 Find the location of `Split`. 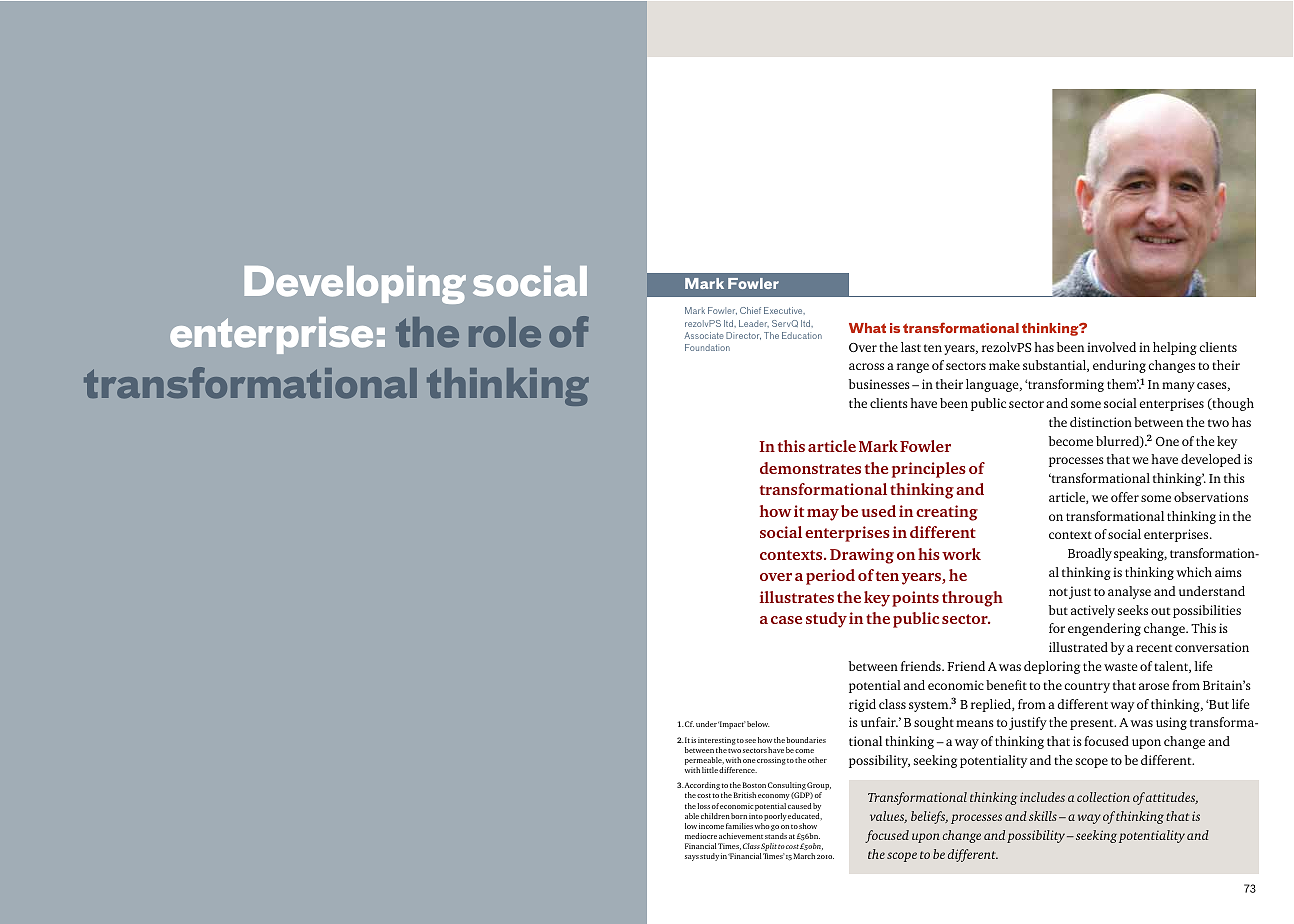

Split is located at coordinates (769, 847).
